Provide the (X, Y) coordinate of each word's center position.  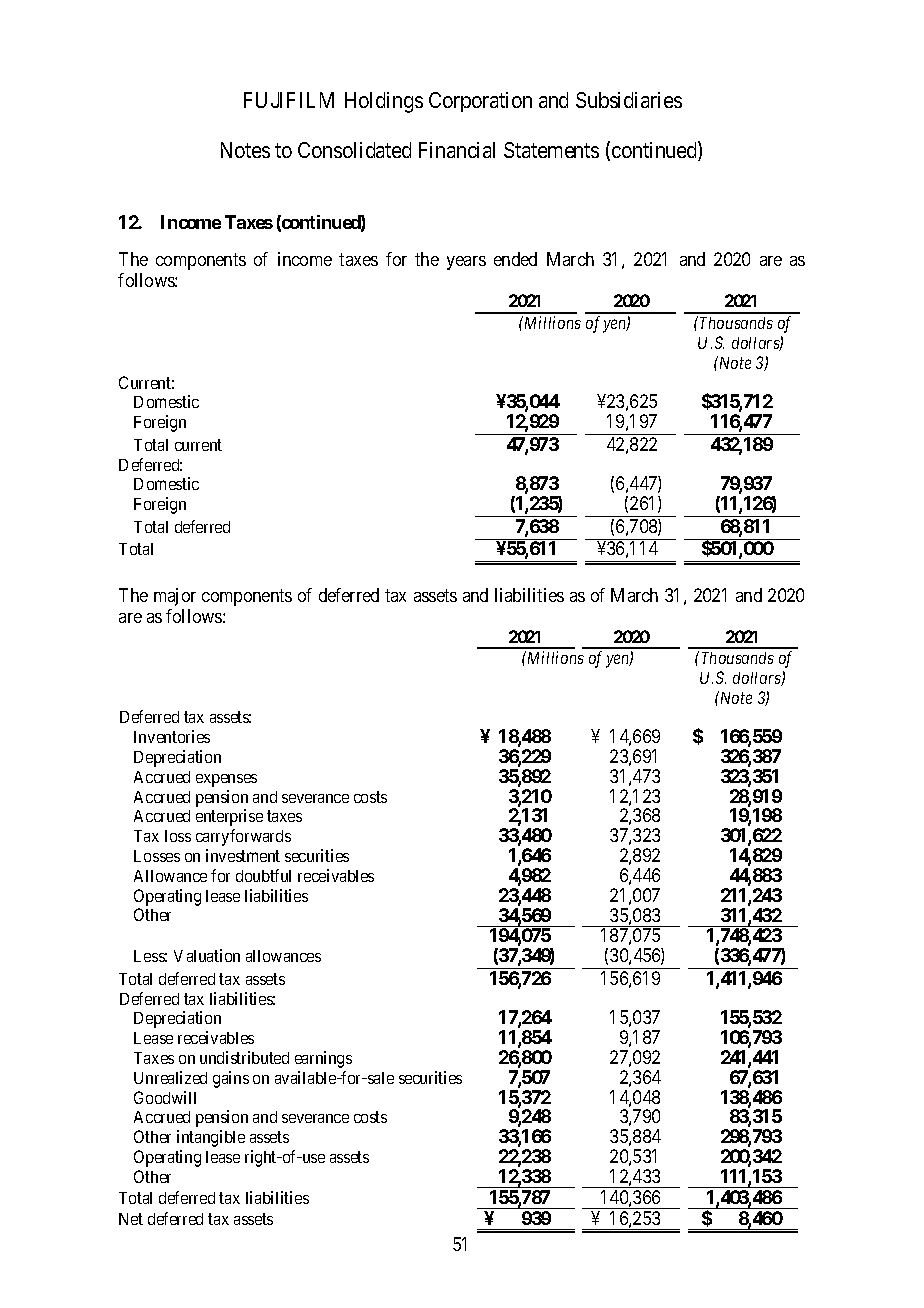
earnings (323, 1059)
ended (515, 259)
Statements (551, 150)
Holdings (384, 102)
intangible (211, 1138)
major (175, 597)
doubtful (263, 875)
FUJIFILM (289, 100)
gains (231, 1079)
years (466, 263)
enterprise (229, 817)
